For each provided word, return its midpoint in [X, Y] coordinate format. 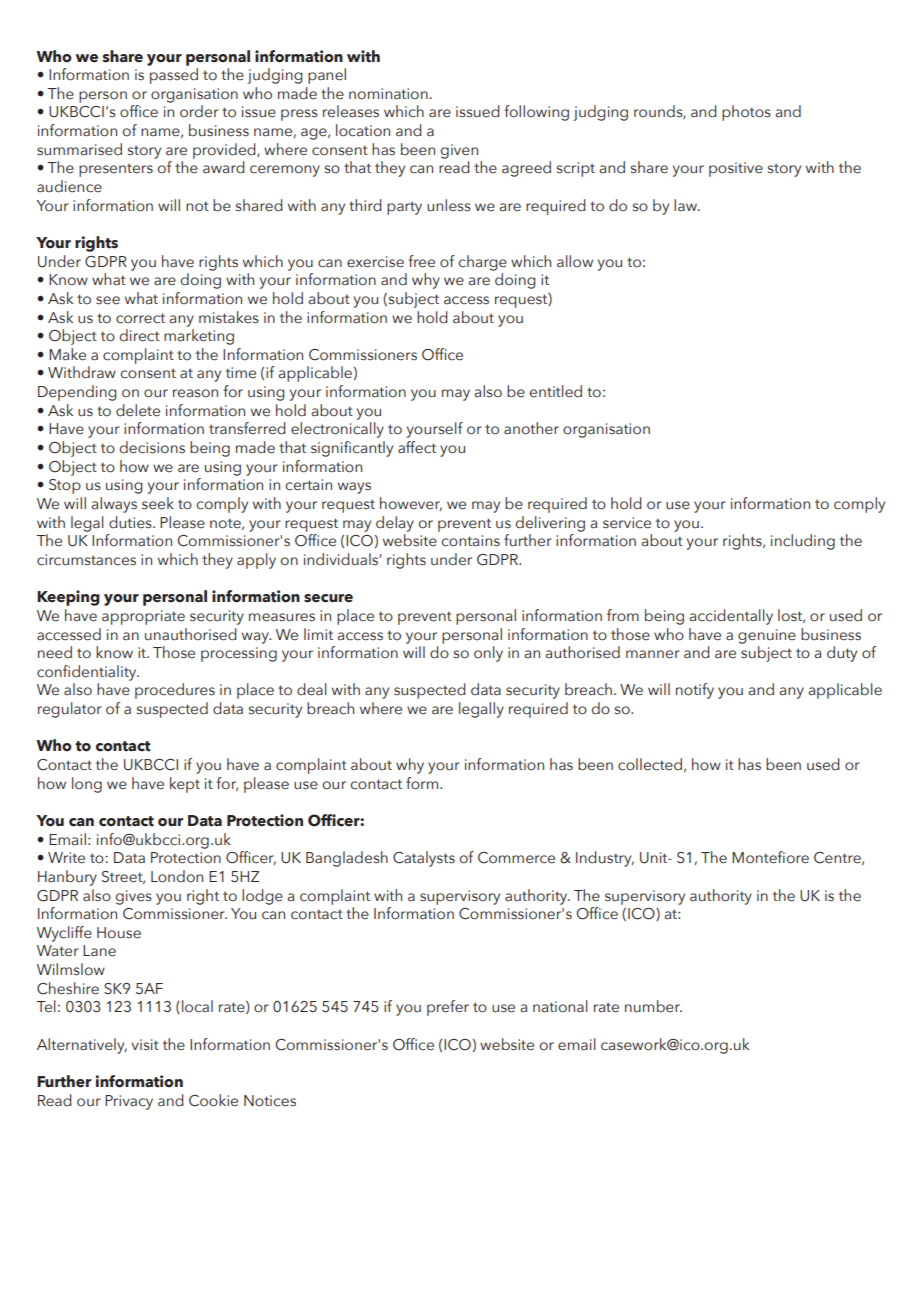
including [803, 542]
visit [145, 1045]
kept [185, 785]
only [488, 654]
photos [746, 113]
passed [174, 76]
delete [138, 410]
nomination [388, 94]
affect [417, 447]
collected [650, 764]
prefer [448, 1008]
